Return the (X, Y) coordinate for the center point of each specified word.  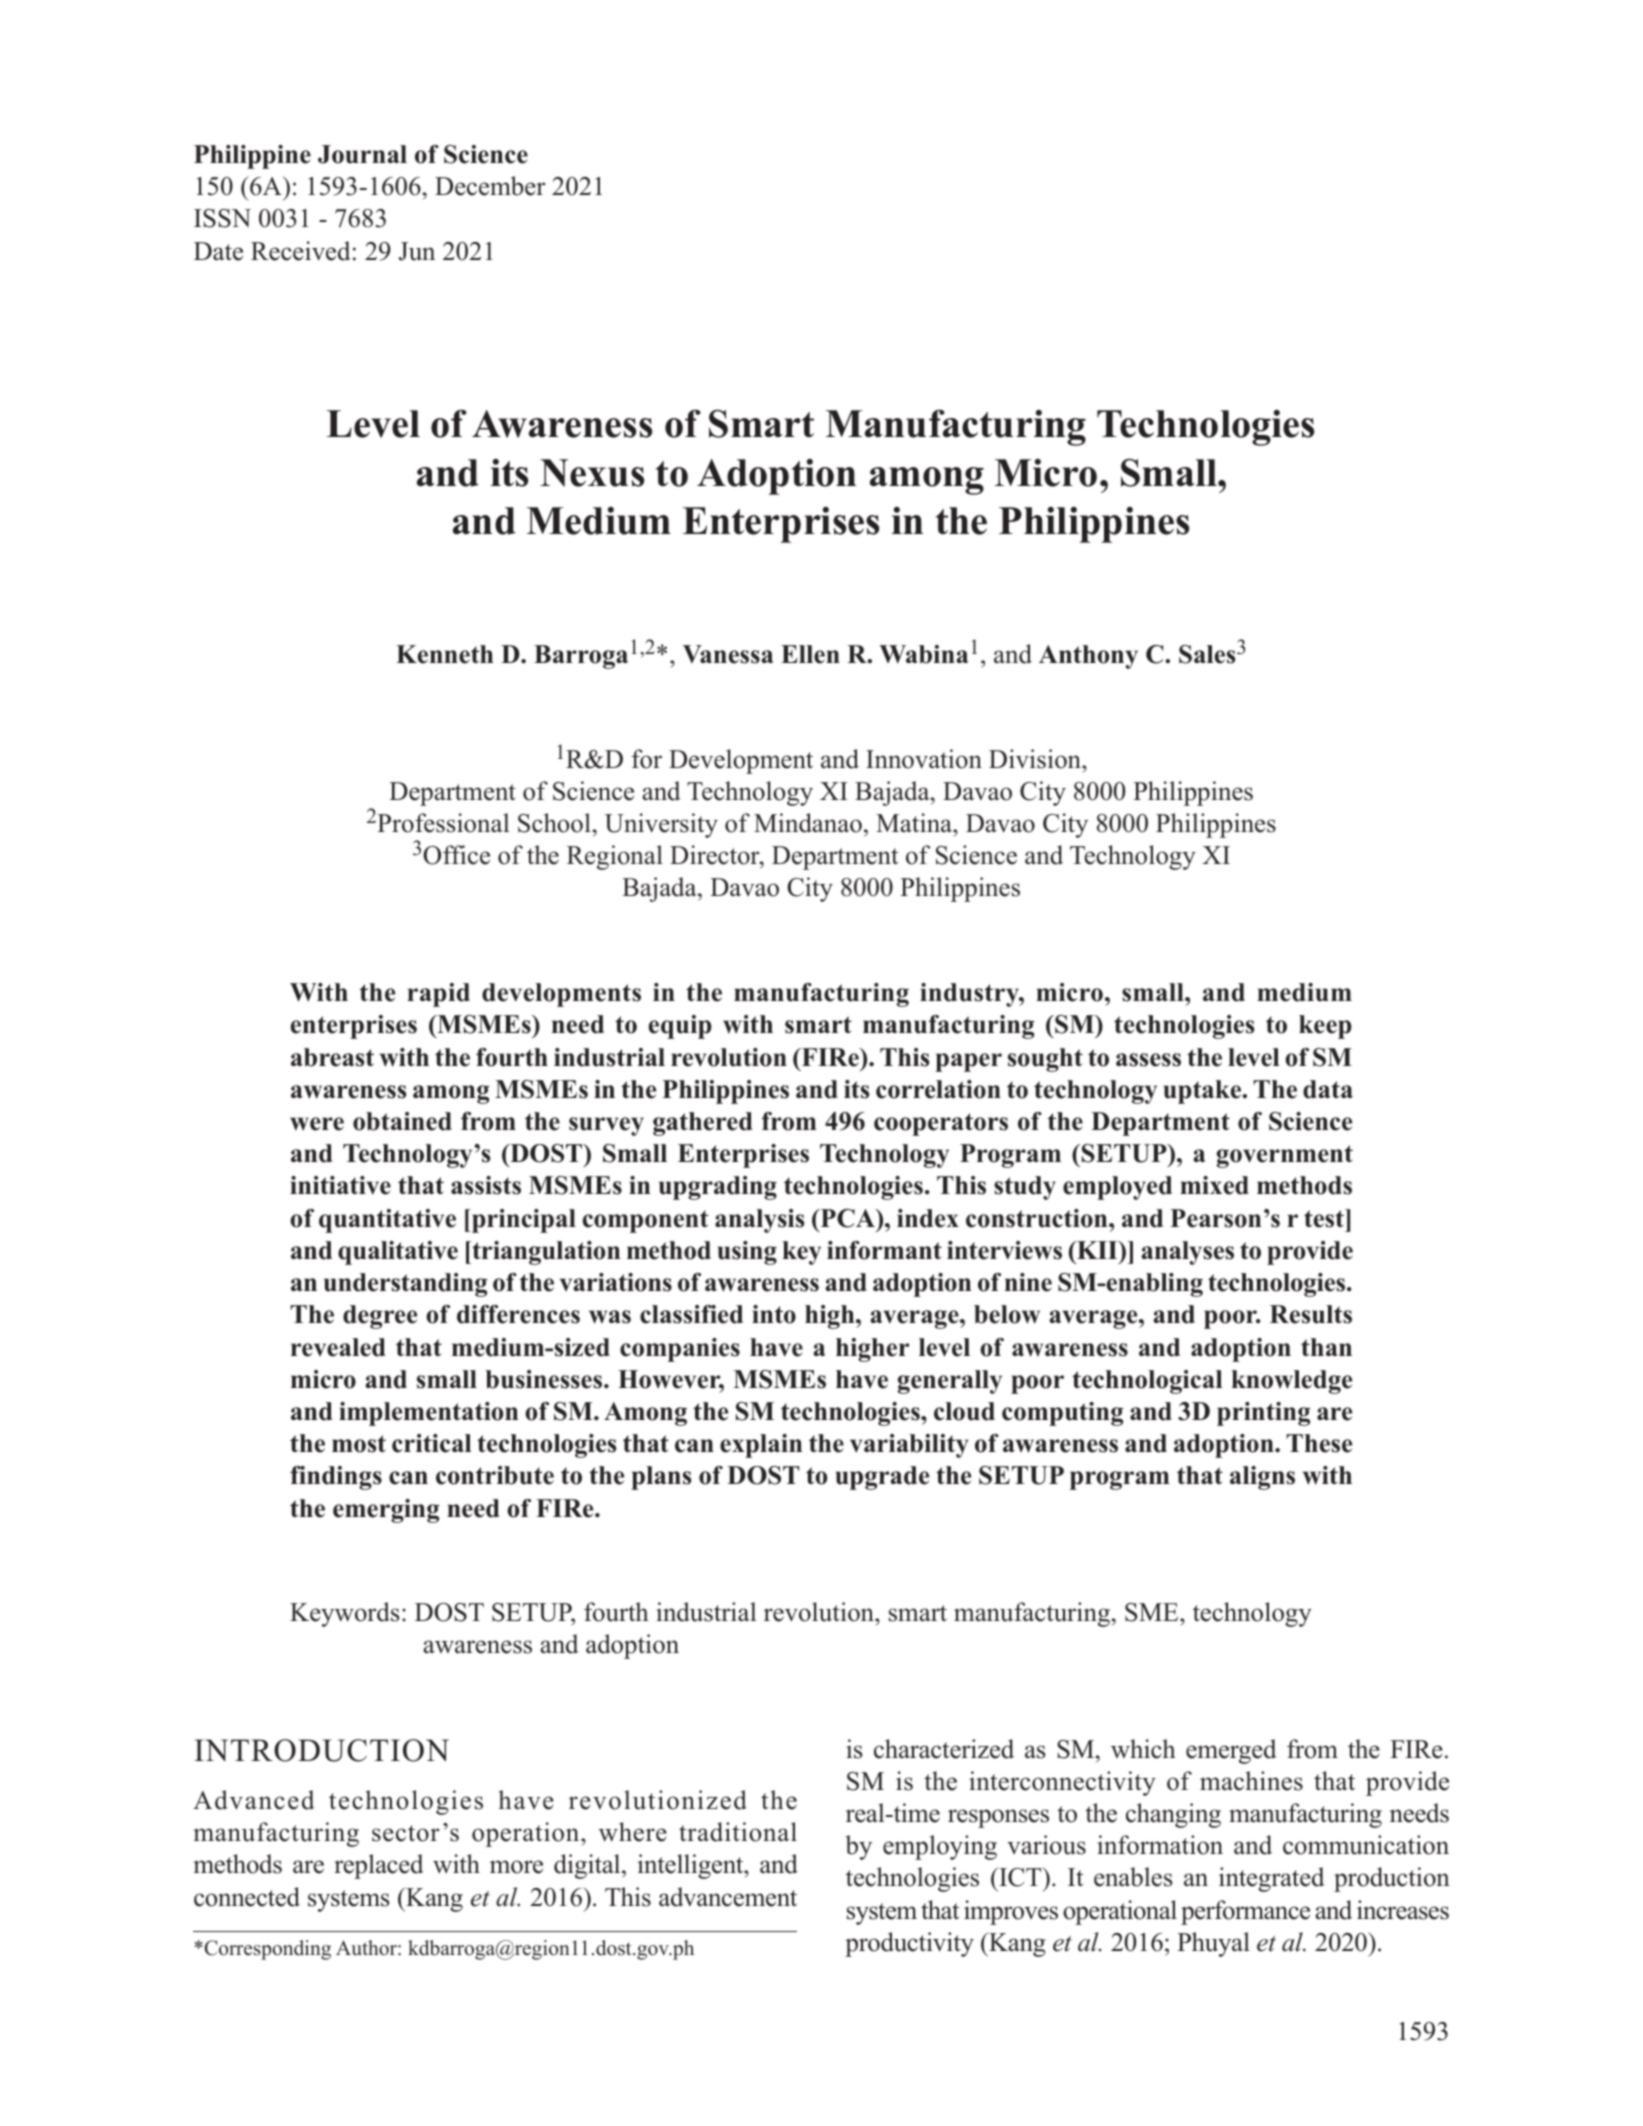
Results (1311, 1314)
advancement (728, 1897)
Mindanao (808, 823)
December (490, 186)
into (774, 1314)
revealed (338, 1347)
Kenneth (444, 654)
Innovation (924, 759)
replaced (378, 1866)
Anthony (1088, 657)
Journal (362, 154)
